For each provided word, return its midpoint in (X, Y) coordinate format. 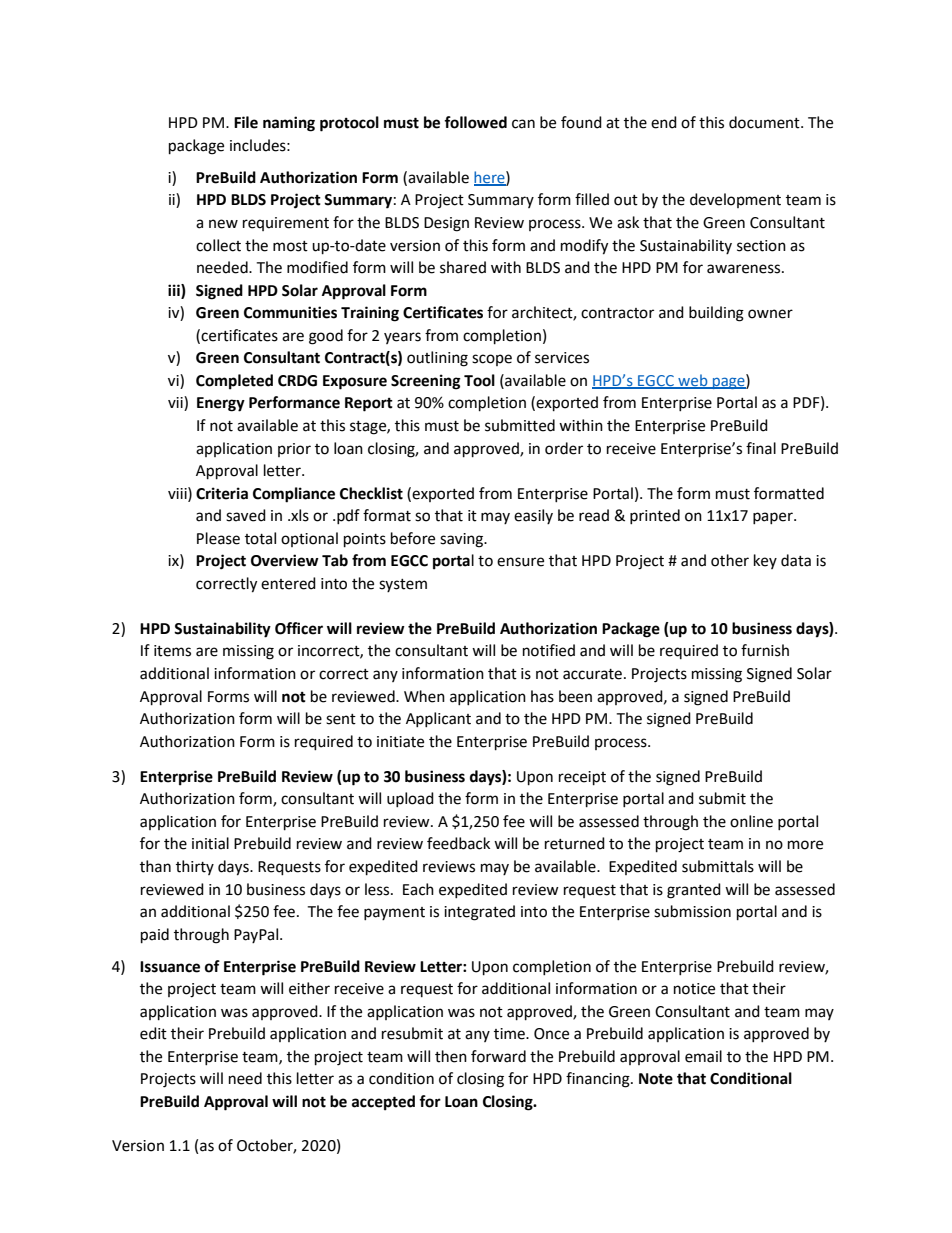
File (246, 122)
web (693, 381)
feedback (458, 843)
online (751, 821)
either (309, 988)
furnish (765, 650)
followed (475, 122)
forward (498, 1056)
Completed (234, 382)
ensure (520, 562)
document (765, 122)
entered (288, 583)
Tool (479, 380)
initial (210, 843)
